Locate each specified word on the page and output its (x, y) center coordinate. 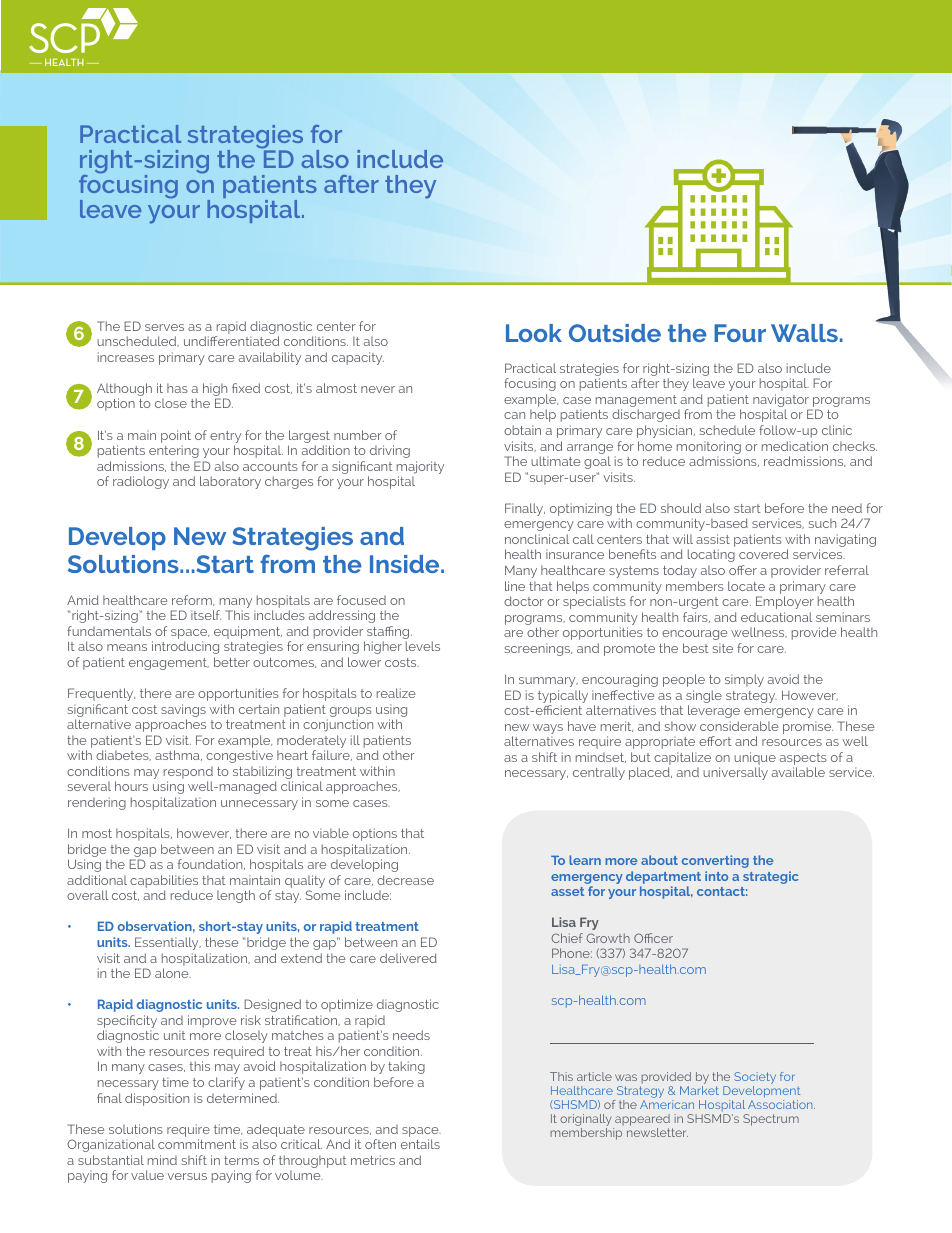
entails (420, 1144)
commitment (197, 1144)
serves (164, 327)
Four (740, 333)
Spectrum (771, 1120)
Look (534, 333)
